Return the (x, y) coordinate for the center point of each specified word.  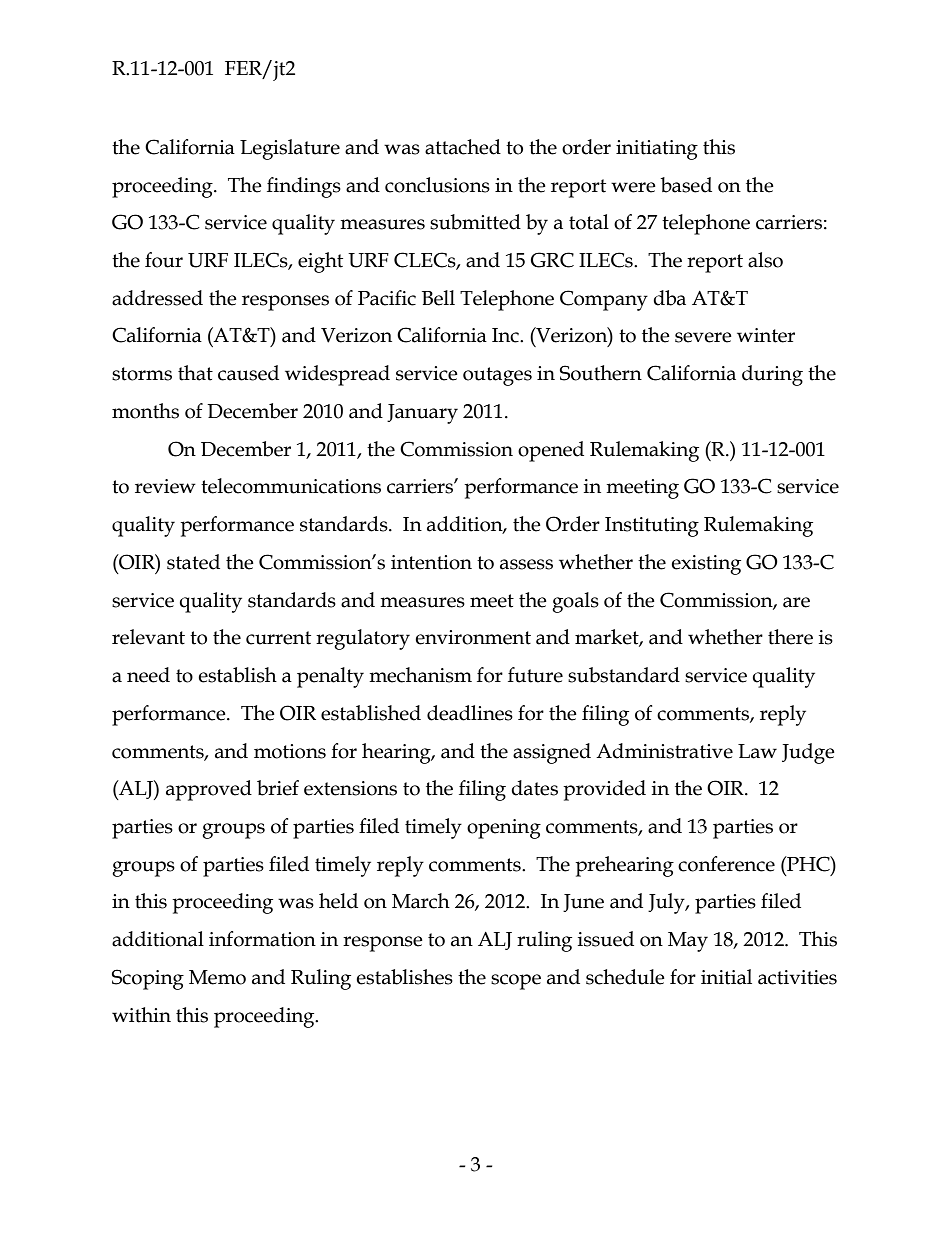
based (686, 185)
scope (516, 982)
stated (193, 562)
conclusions (437, 185)
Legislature (290, 149)
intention (431, 562)
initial (726, 977)
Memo (217, 977)
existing (706, 565)
